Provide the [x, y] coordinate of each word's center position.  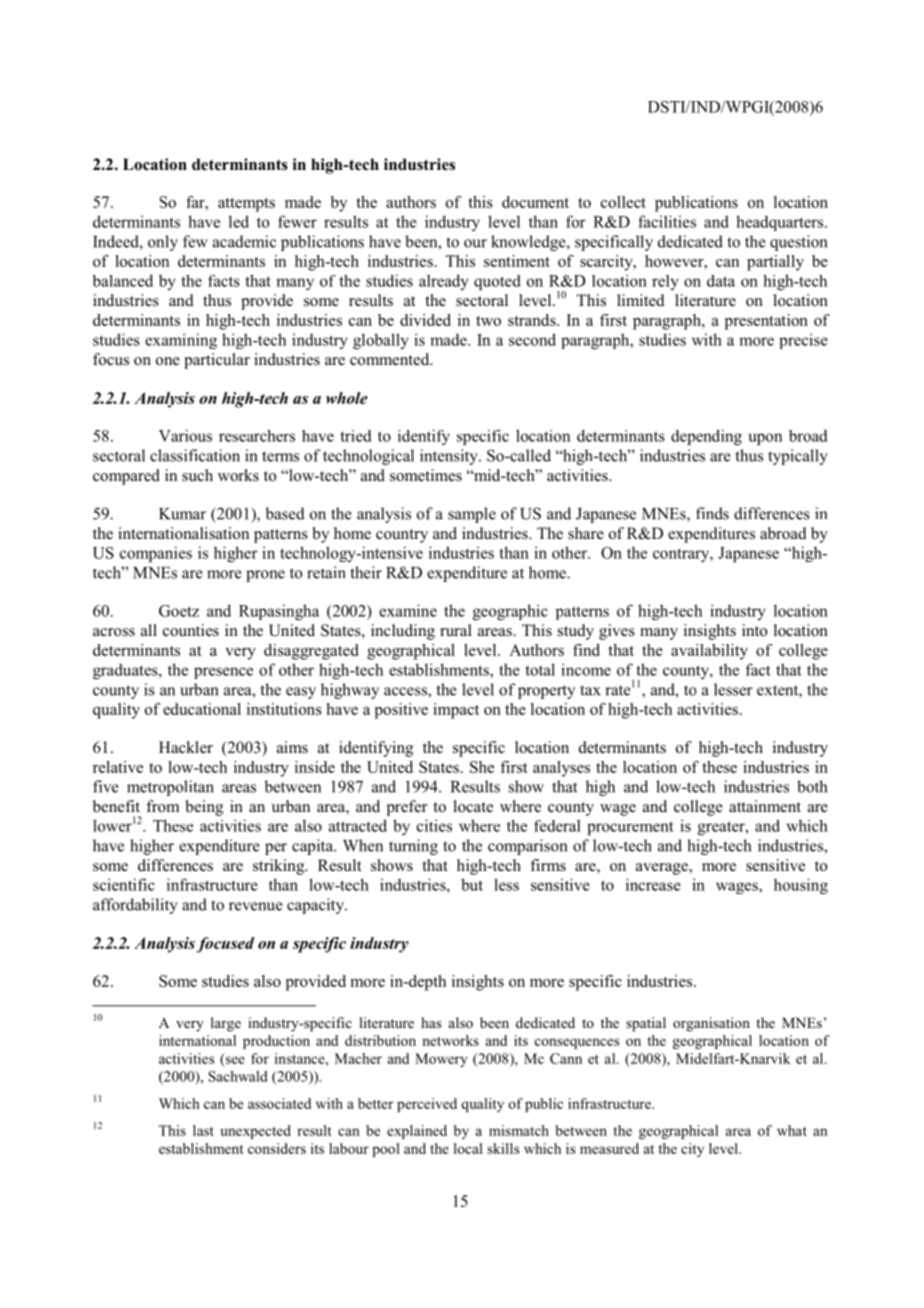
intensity [450, 457]
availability [709, 652]
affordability [135, 906]
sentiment [517, 261]
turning [413, 847]
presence [223, 673]
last [203, 1130]
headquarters [779, 223]
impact [456, 711]
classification [195, 455]
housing [801, 886]
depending [706, 437]
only [163, 243]
